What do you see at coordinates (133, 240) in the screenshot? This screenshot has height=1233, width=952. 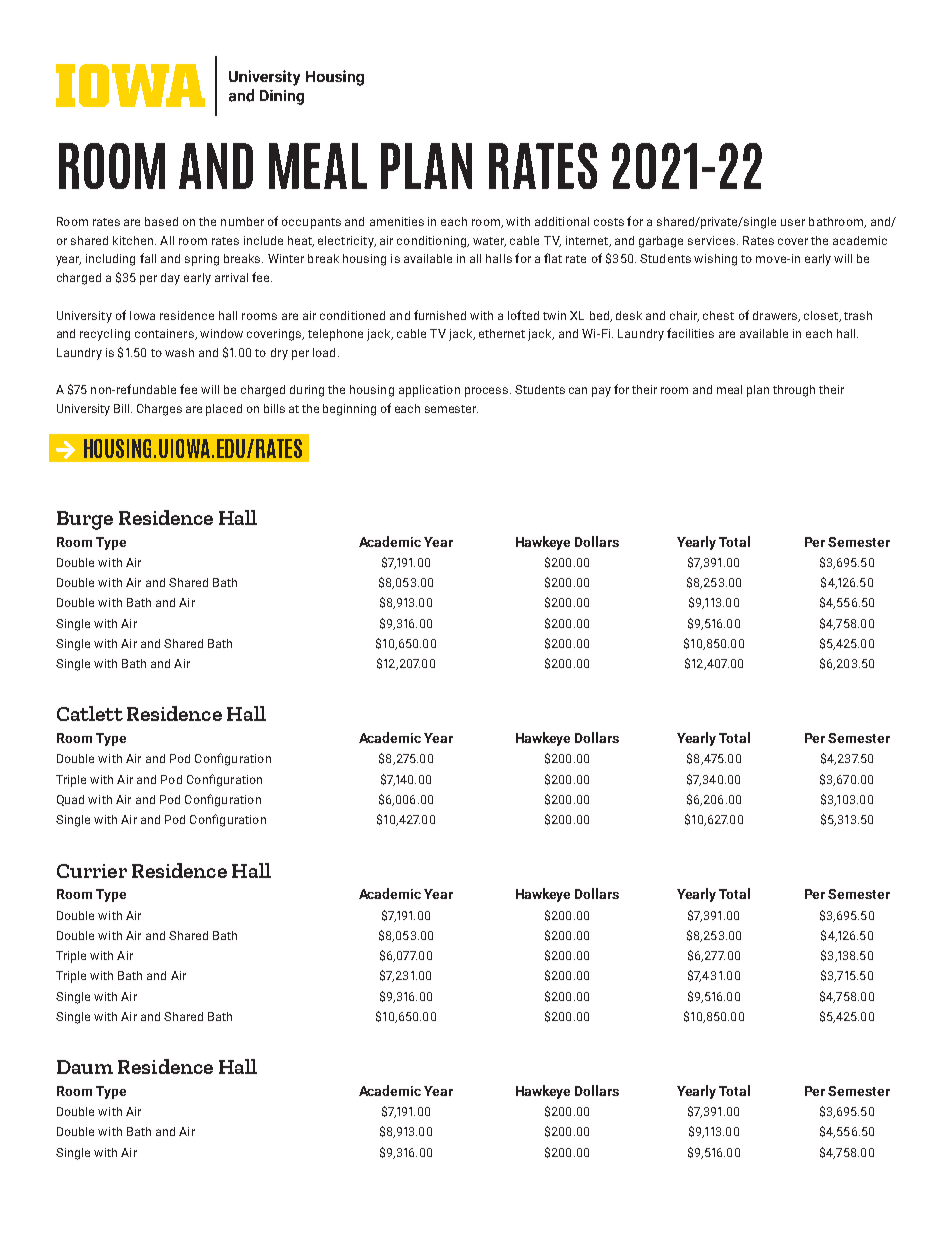 I see `kitchen` at bounding box center [133, 240].
